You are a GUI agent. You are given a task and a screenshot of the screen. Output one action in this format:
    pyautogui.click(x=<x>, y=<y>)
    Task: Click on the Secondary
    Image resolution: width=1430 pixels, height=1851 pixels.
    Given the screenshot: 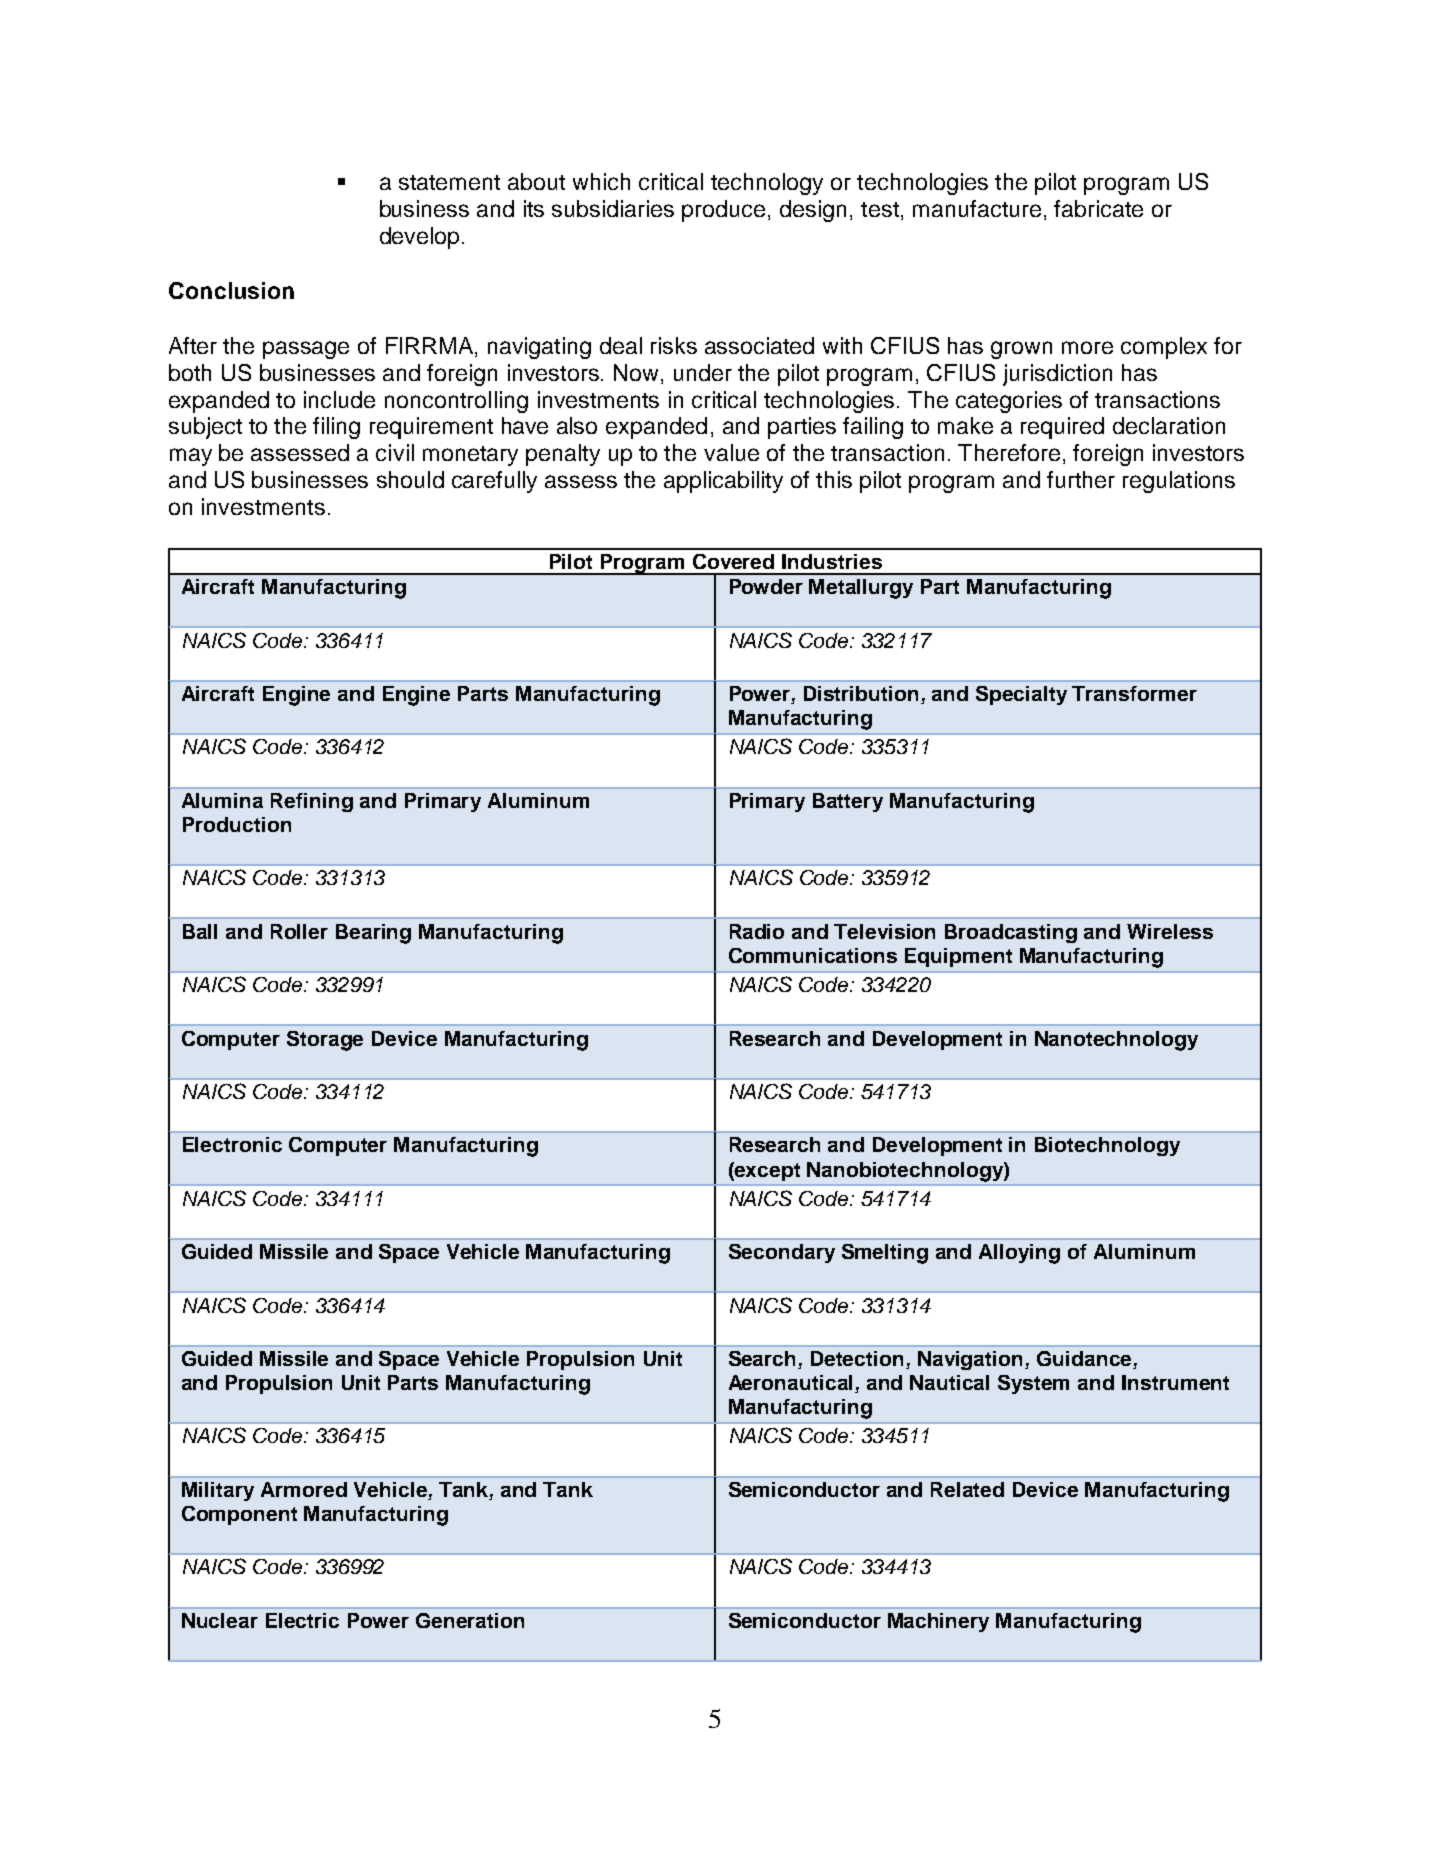 What is the action you would take?
    pyautogui.click(x=782, y=1253)
